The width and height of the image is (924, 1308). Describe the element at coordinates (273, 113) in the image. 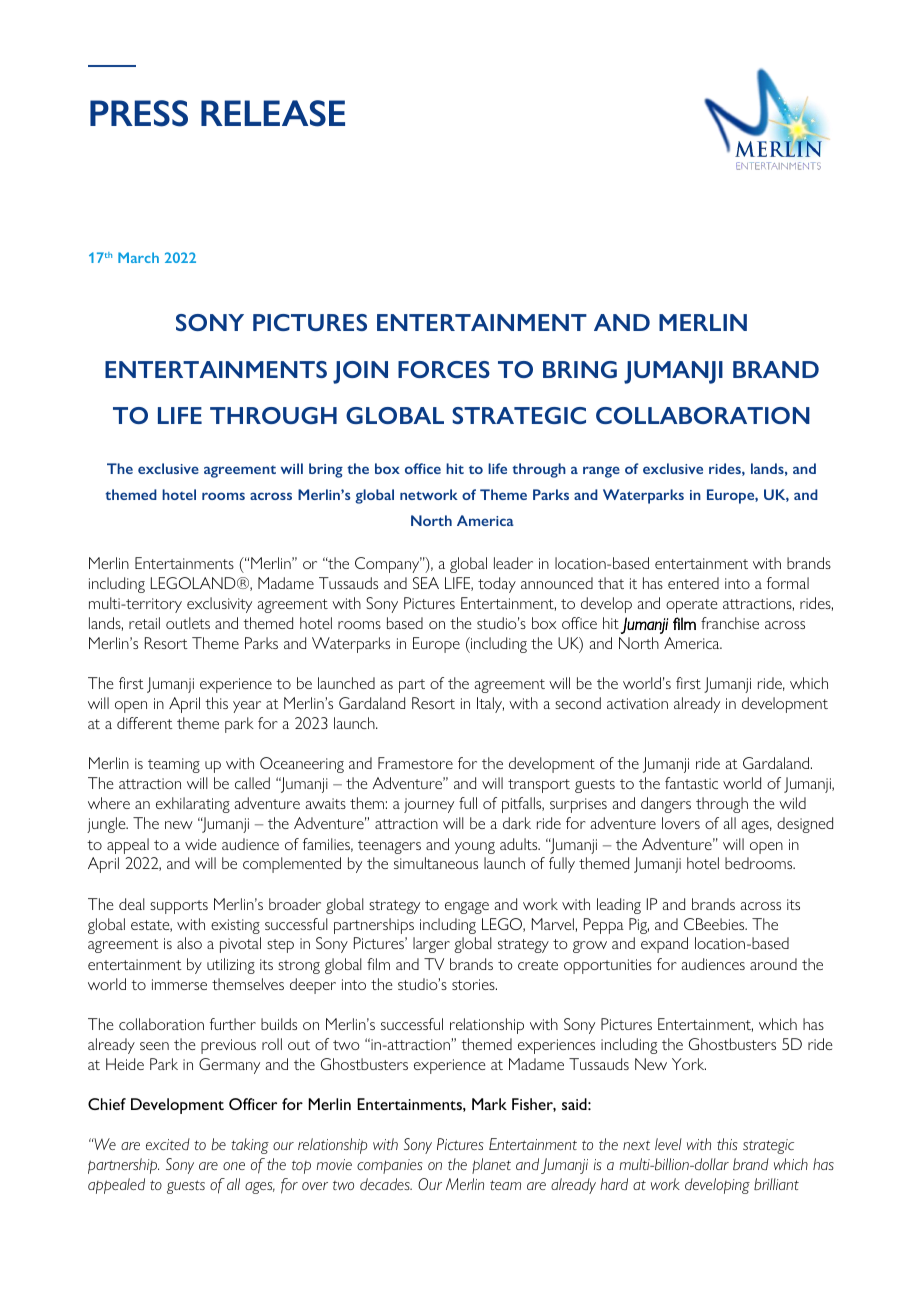

I see `RELEASE` at that location.
